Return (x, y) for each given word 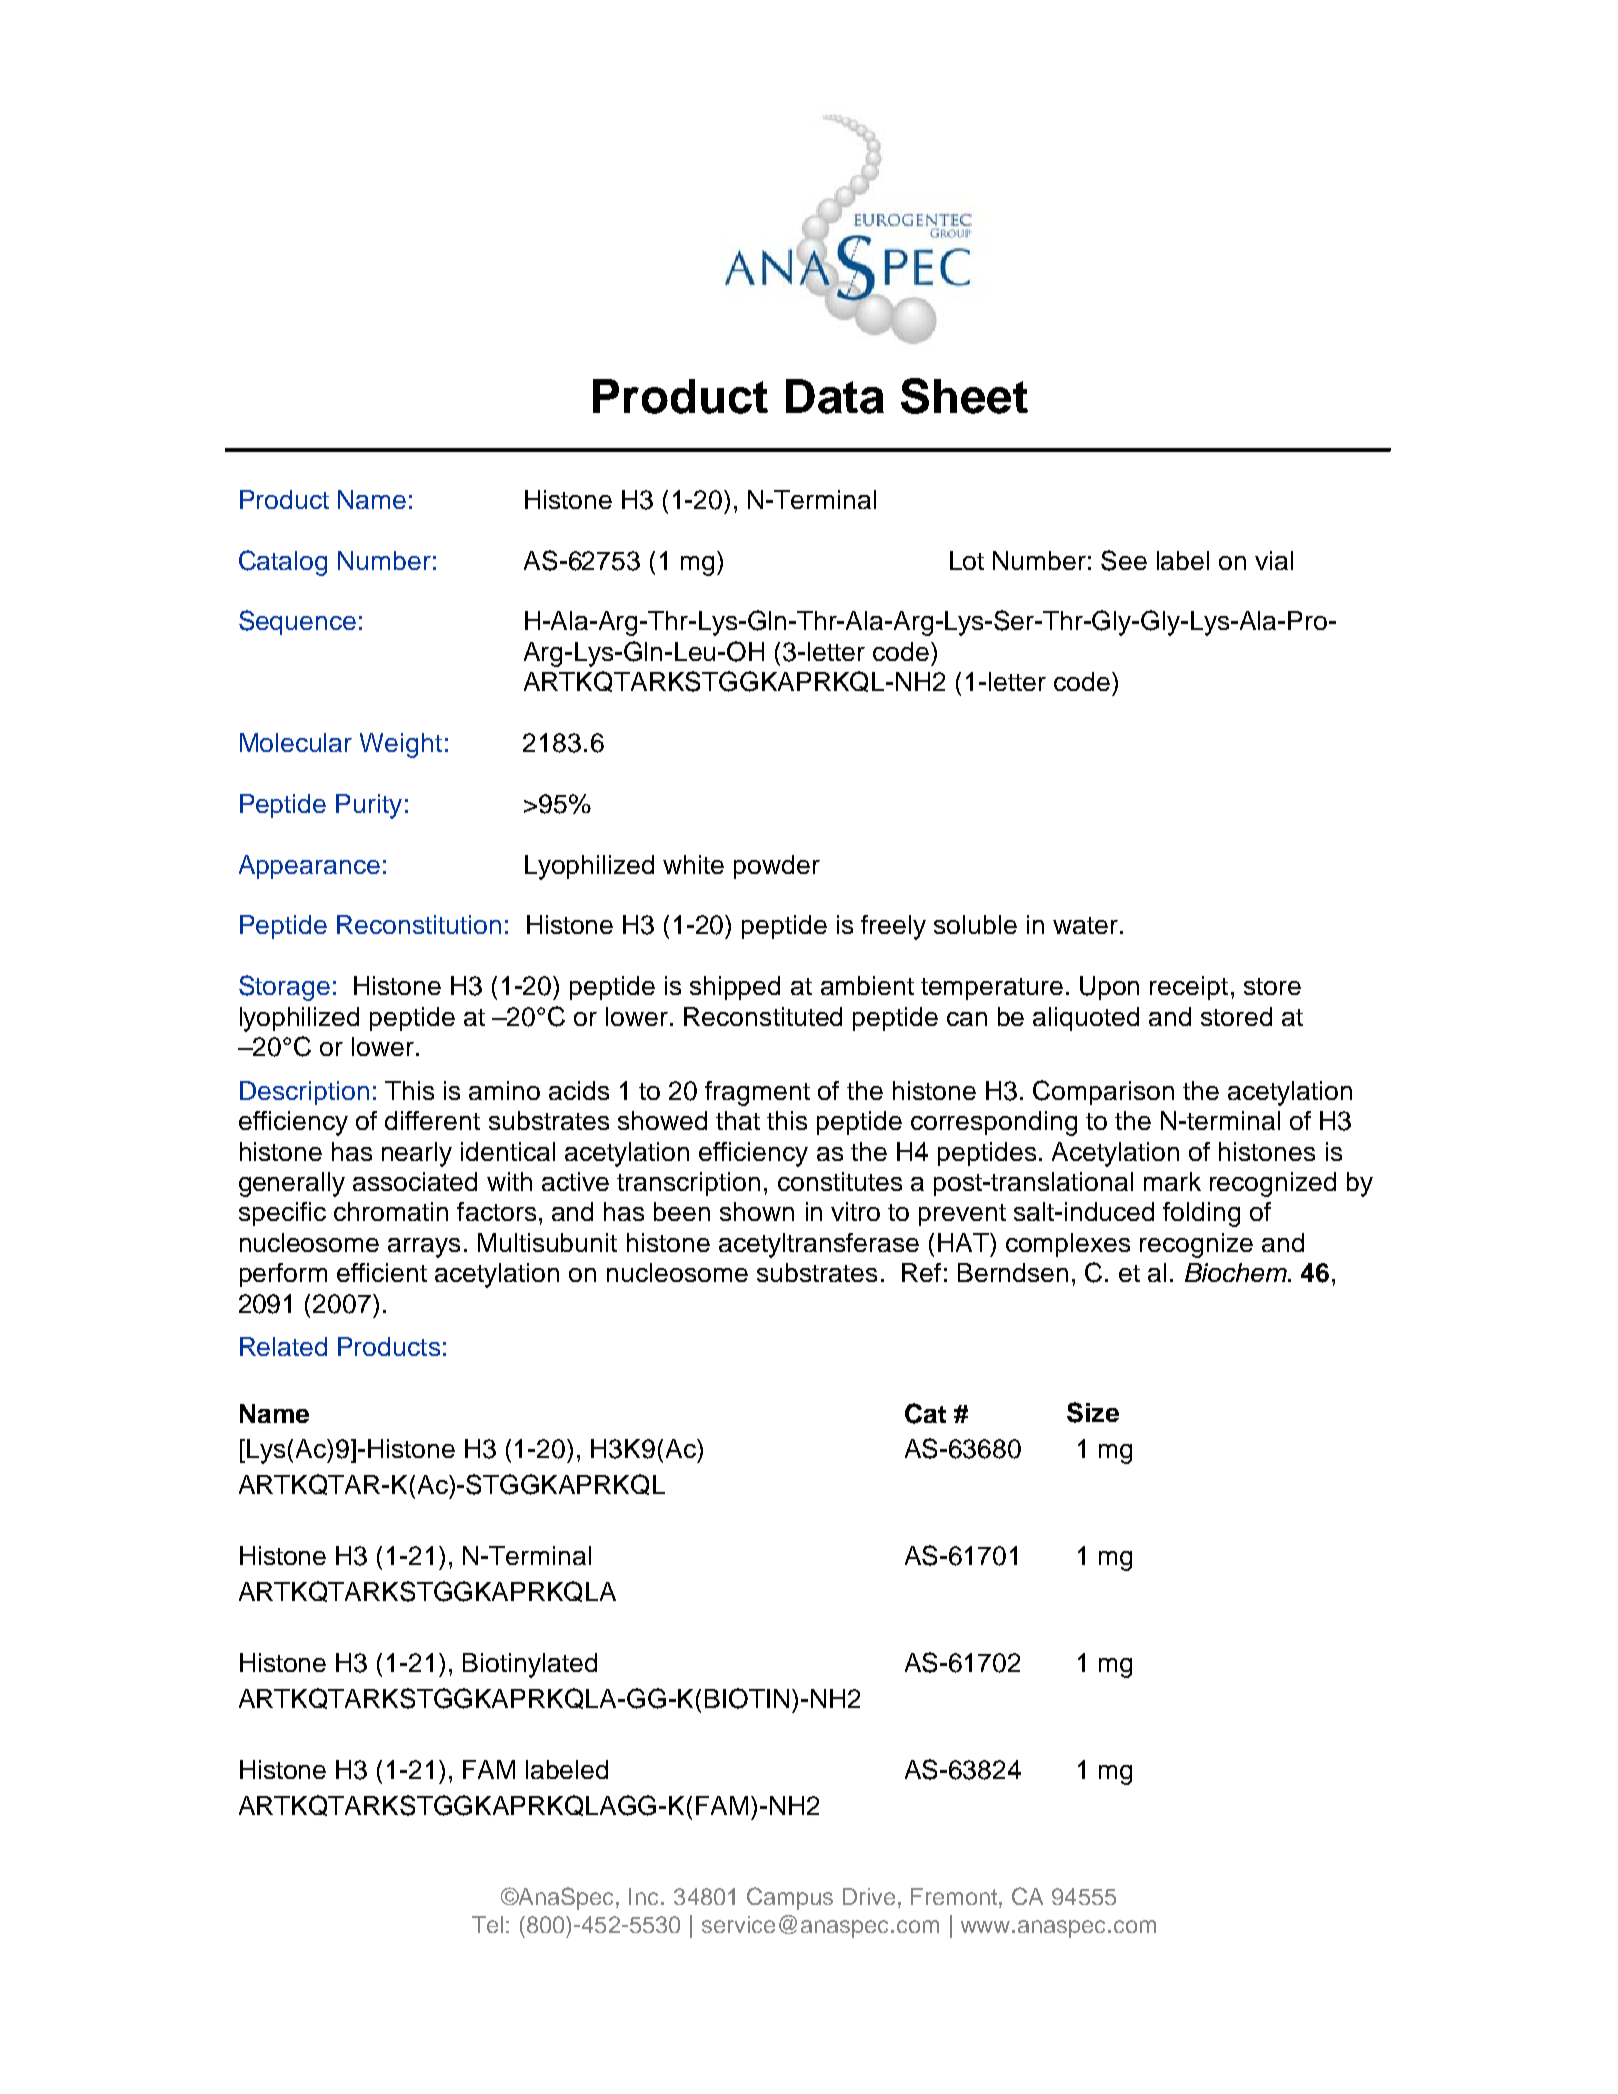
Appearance (309, 867)
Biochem (1237, 1272)
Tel (487, 1924)
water (1085, 925)
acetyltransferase (819, 1245)
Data (835, 396)
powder (777, 867)
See (1124, 560)
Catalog (283, 563)
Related (283, 1346)
